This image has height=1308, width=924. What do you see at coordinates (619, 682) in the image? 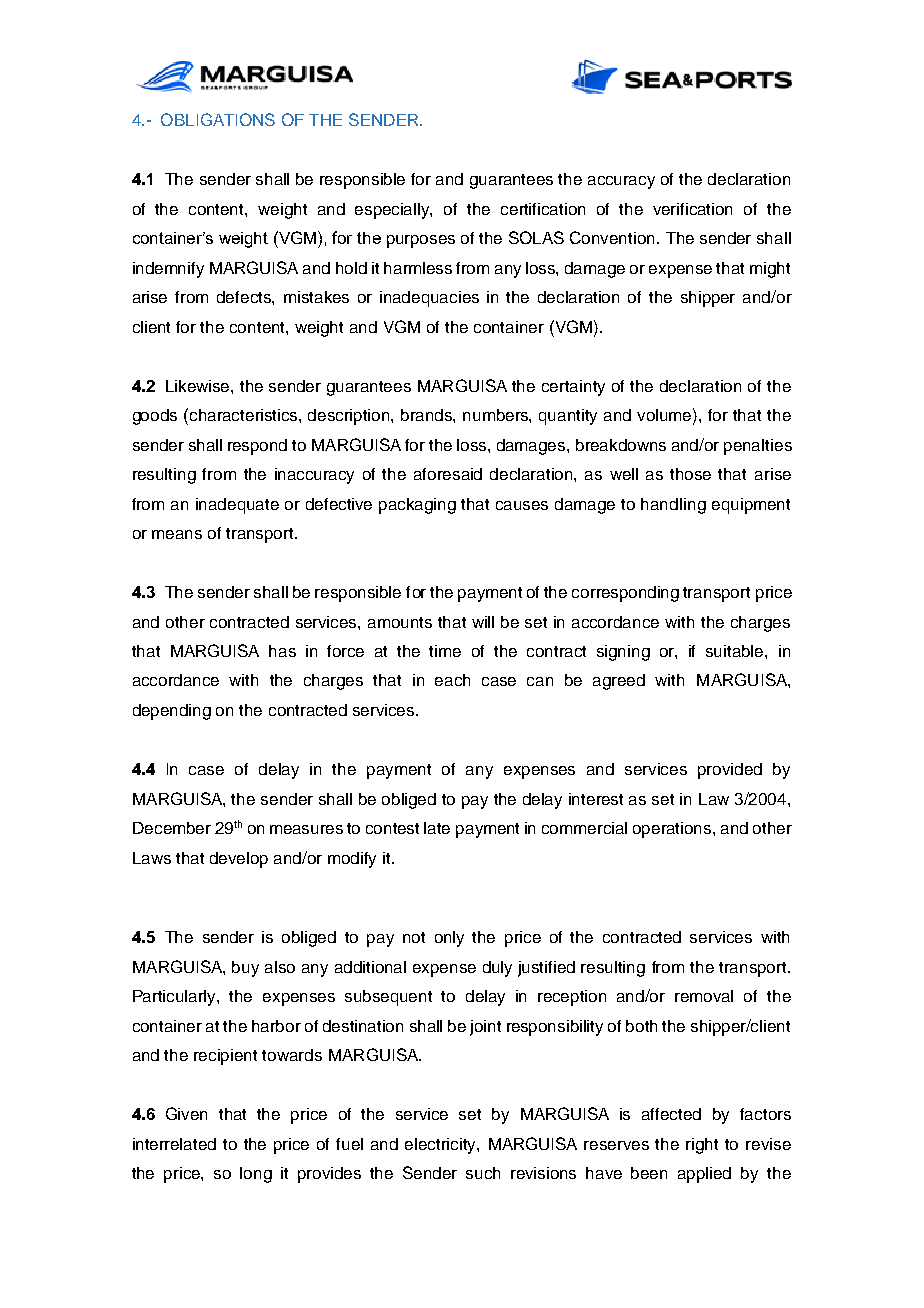
I see `agreed` at bounding box center [619, 682].
